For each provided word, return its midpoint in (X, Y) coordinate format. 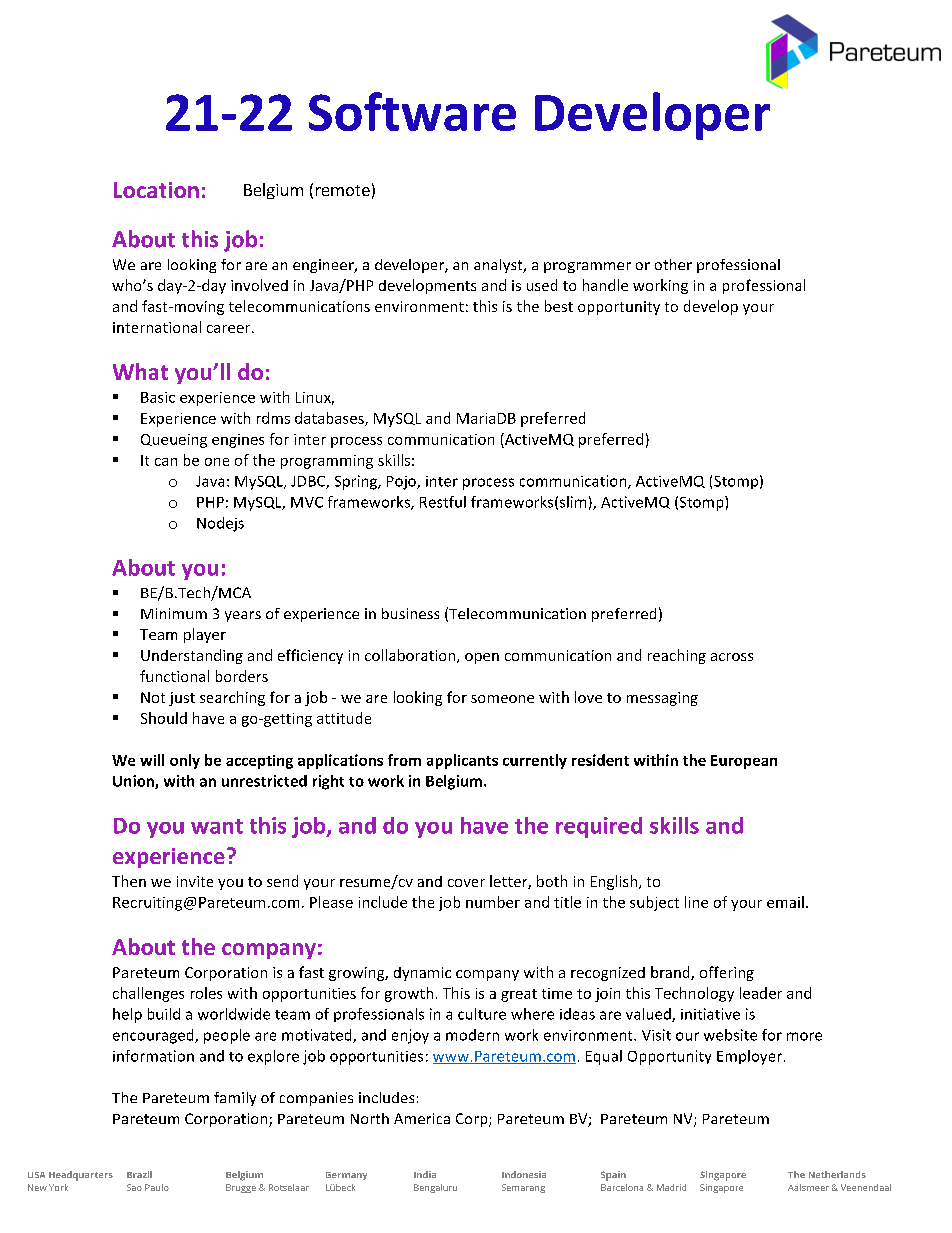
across (732, 657)
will (152, 760)
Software (412, 111)
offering (727, 973)
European (744, 762)
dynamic (422, 974)
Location (156, 190)
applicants (462, 761)
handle (605, 285)
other (673, 264)
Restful (443, 502)
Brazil (139, 1174)
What (140, 371)
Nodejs (220, 524)
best (559, 306)
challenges (148, 994)
